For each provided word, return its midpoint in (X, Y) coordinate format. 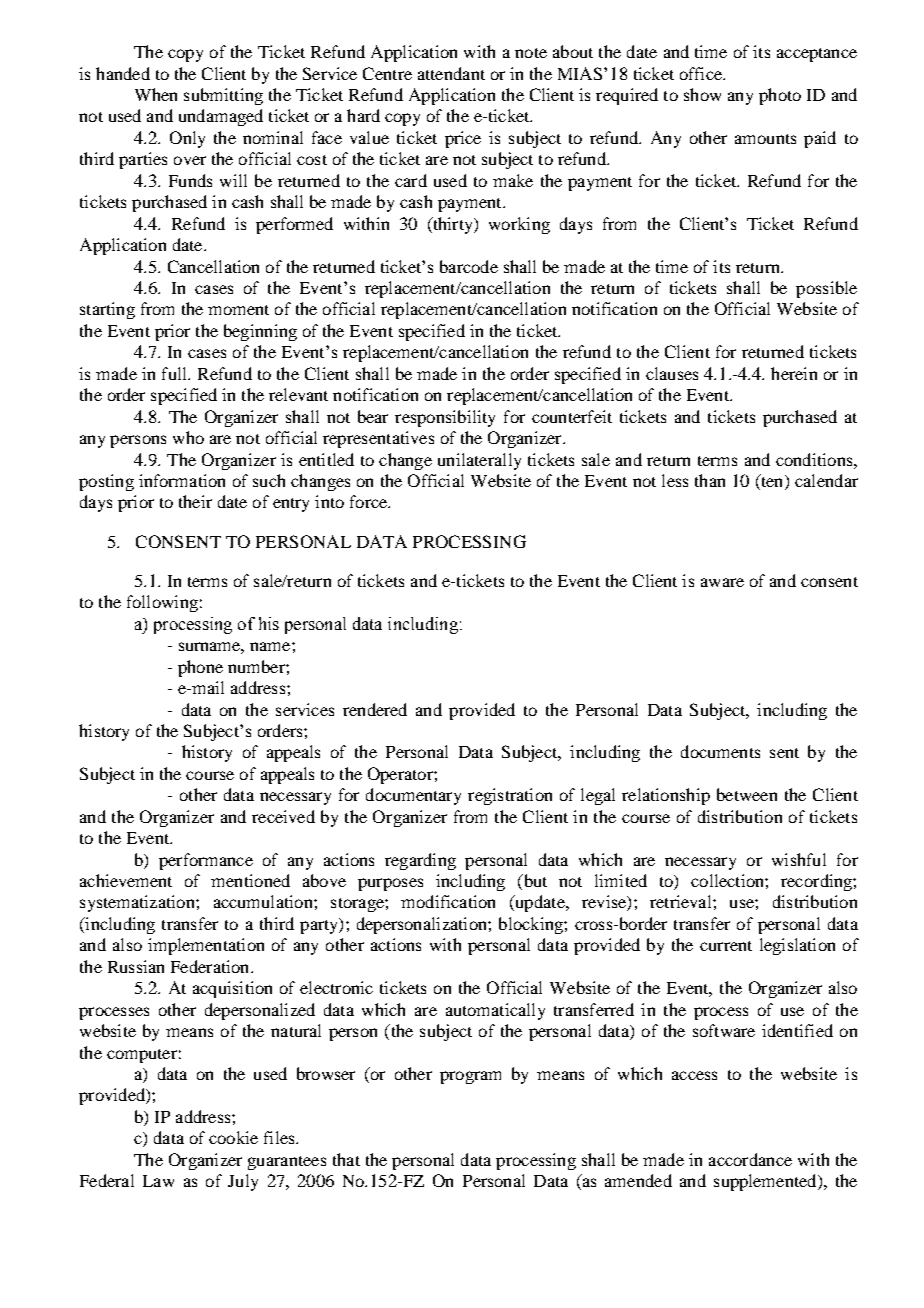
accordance (750, 1159)
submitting (223, 96)
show (702, 94)
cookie (233, 1137)
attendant (451, 73)
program (470, 1077)
